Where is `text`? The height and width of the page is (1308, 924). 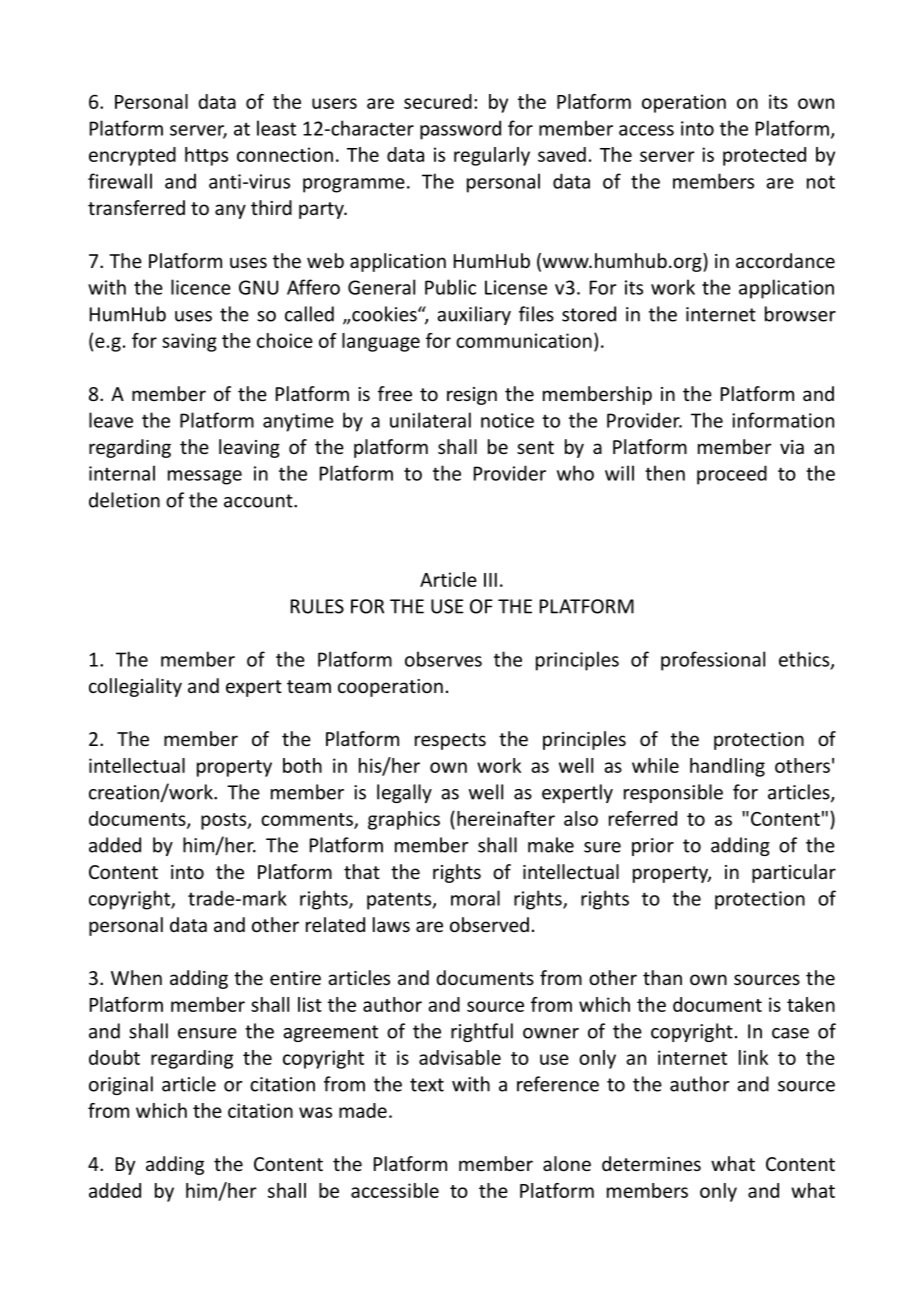 text is located at coordinates (427, 1085).
